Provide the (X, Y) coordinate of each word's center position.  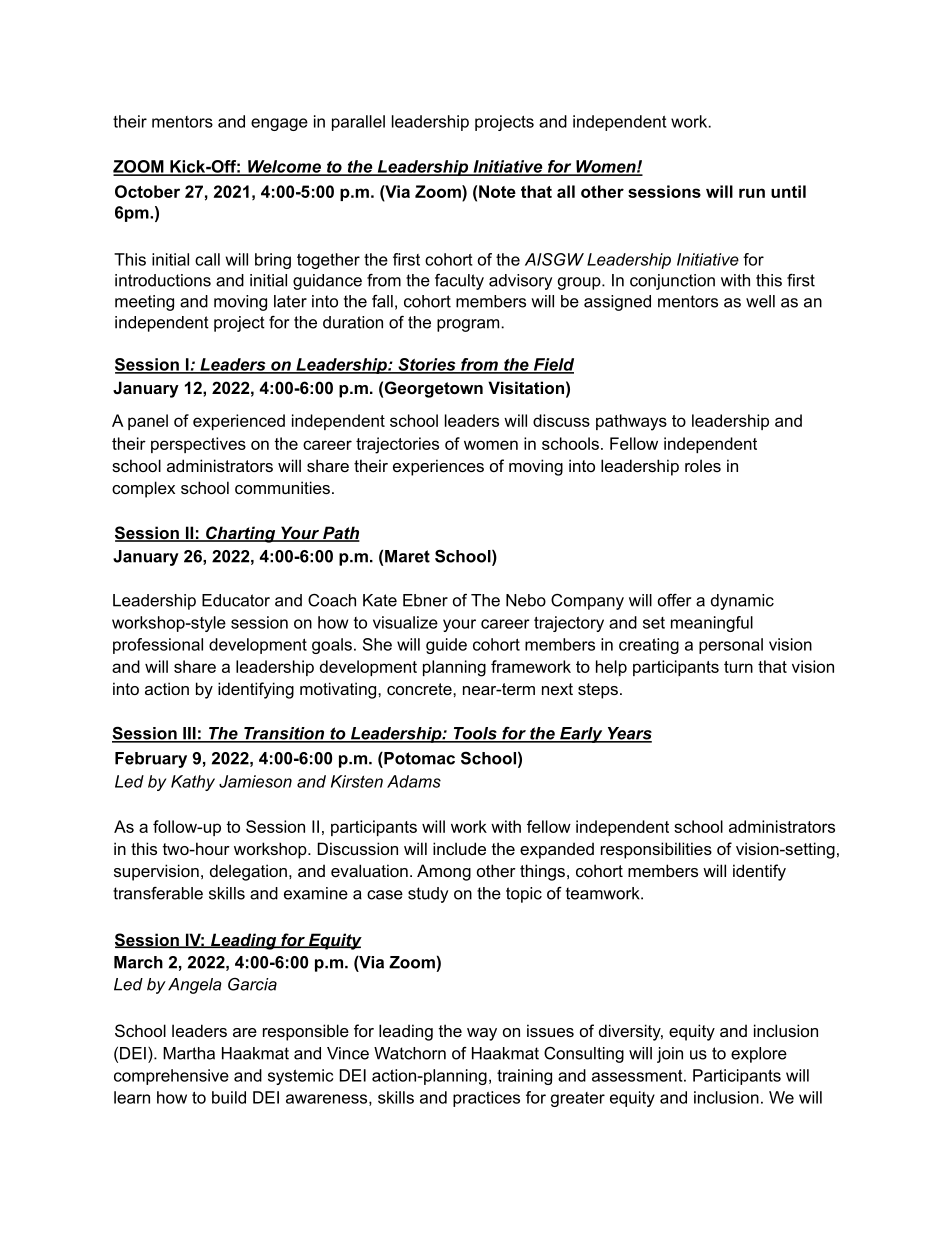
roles (703, 465)
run (752, 193)
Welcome (284, 167)
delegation (248, 872)
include (459, 848)
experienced (239, 422)
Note (497, 191)
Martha (189, 1053)
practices (486, 1099)
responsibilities (656, 850)
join (670, 1055)
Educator (236, 600)
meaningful (712, 624)
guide (446, 646)
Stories (427, 365)
